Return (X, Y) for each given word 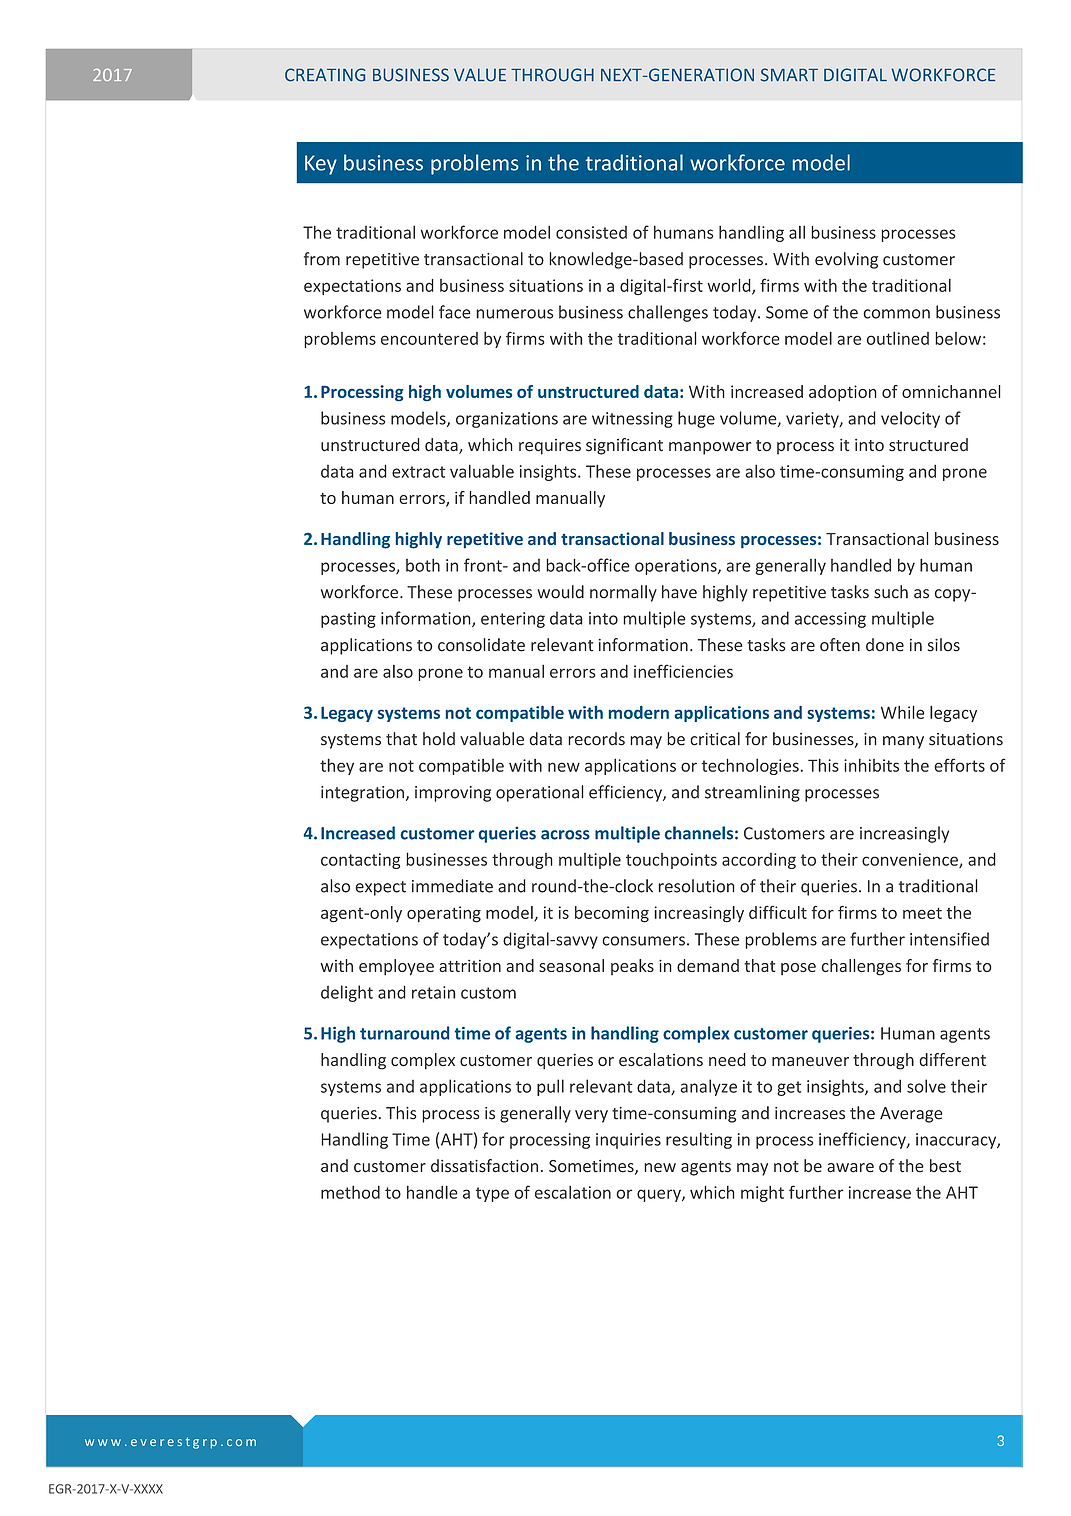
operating (444, 914)
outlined (898, 338)
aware (850, 1168)
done (885, 645)
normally (623, 593)
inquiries (628, 1141)
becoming (612, 914)
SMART (789, 75)
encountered (429, 338)
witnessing (632, 420)
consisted (591, 232)
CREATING (325, 75)
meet (922, 913)
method (350, 1192)
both (423, 565)
